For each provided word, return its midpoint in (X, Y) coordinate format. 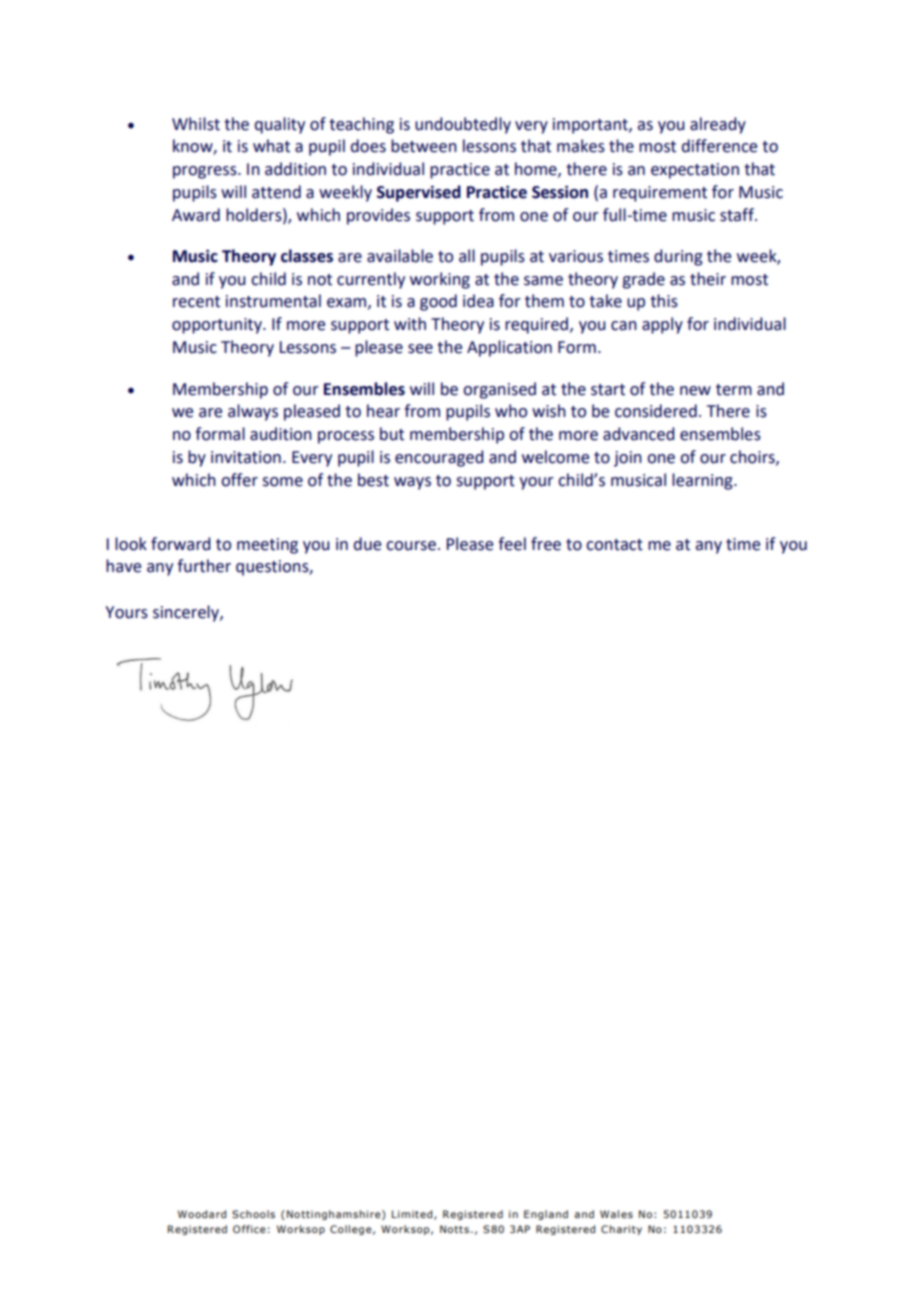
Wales (616, 1214)
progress (206, 172)
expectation (695, 171)
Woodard (202, 1214)
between (424, 146)
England (546, 1215)
